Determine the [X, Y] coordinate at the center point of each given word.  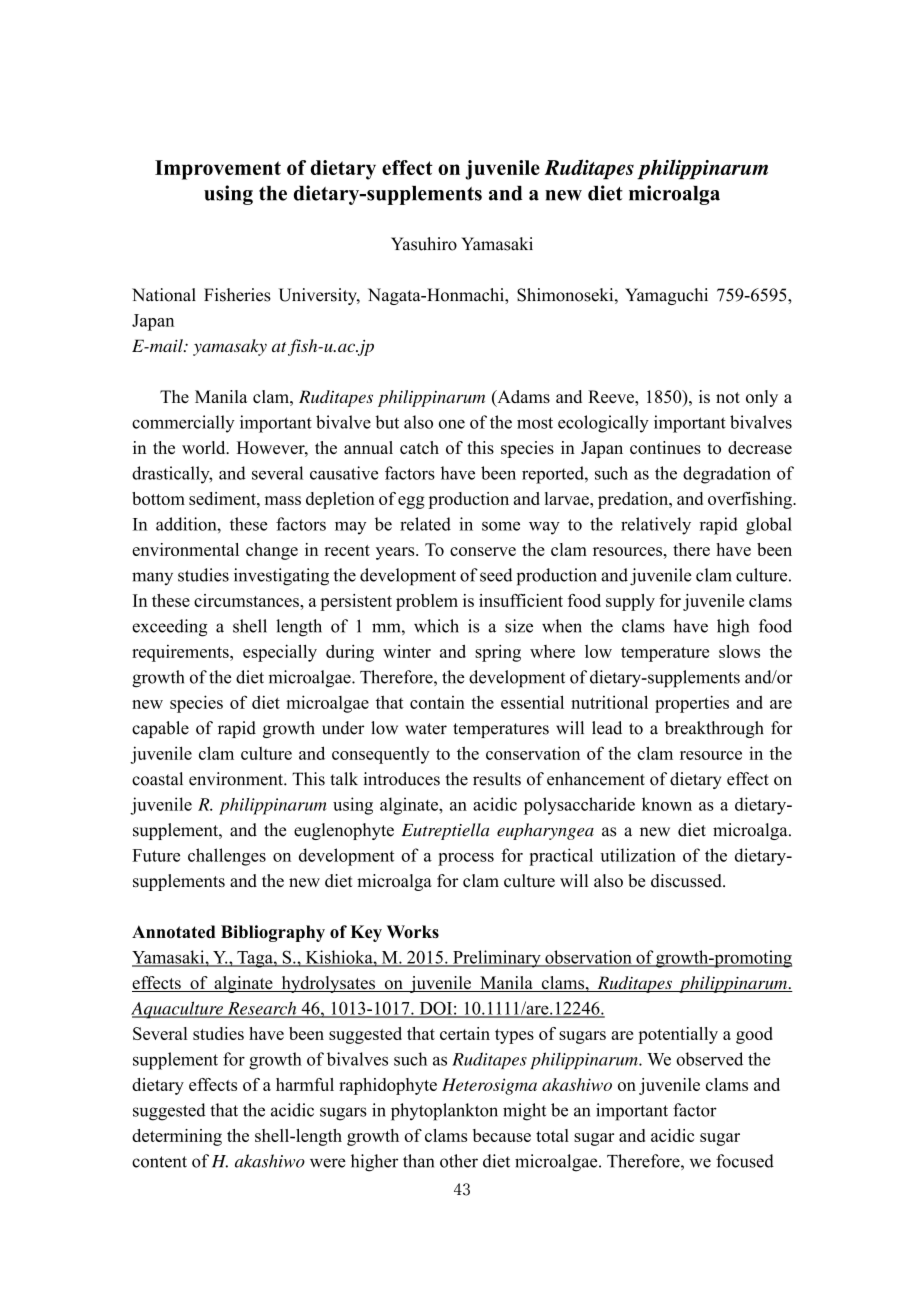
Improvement [218, 170]
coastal [157, 779]
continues [665, 447]
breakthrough [714, 729]
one [452, 424]
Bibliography [273, 933]
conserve [483, 551]
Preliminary [497, 959]
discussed [687, 881]
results [497, 779]
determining [177, 1137]
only [762, 398]
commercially [183, 424]
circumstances [247, 600]
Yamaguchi [666, 296]
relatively [656, 526]
